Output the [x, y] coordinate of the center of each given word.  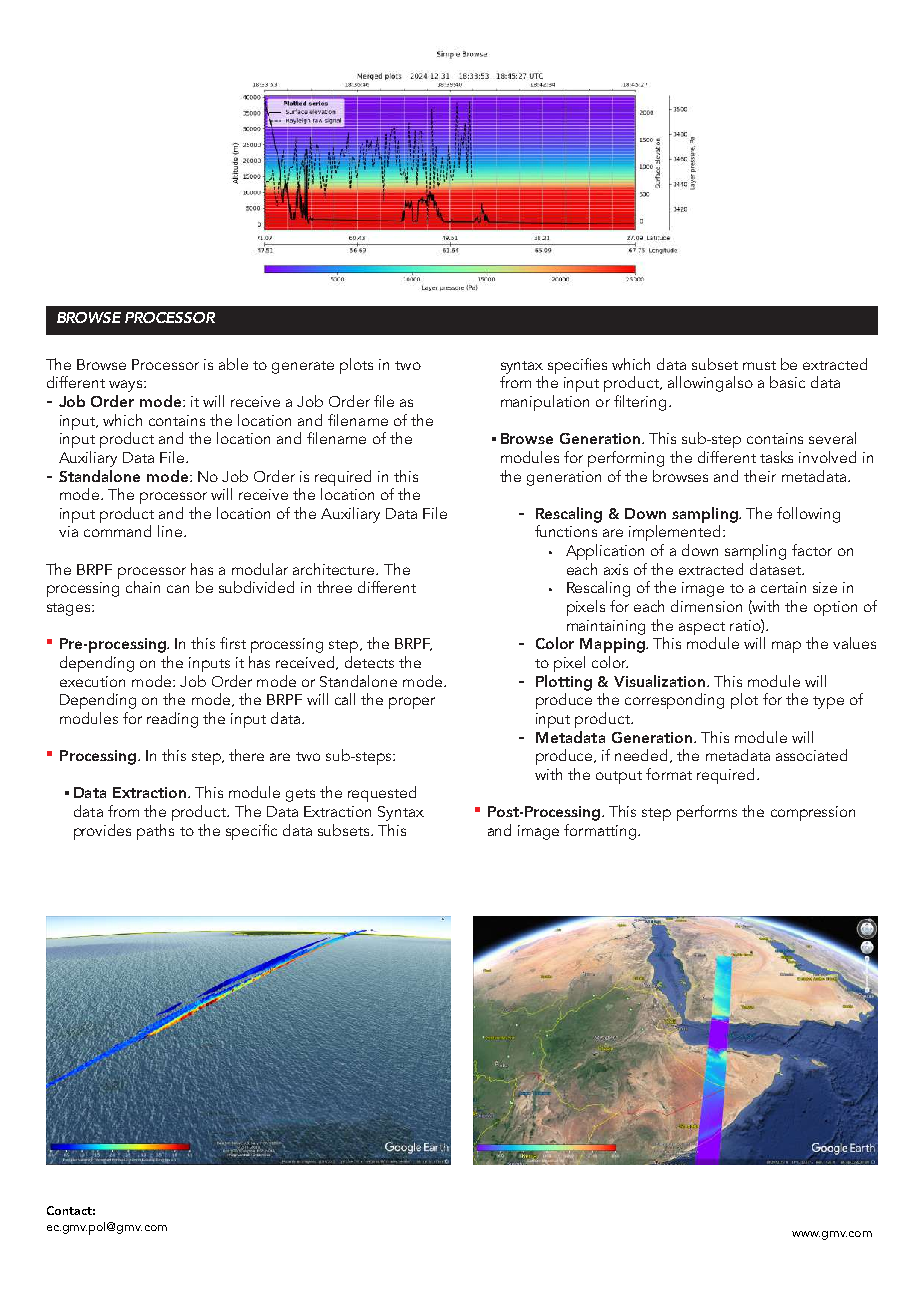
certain [783, 587]
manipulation [545, 403]
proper [412, 703]
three [334, 587]
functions [566, 531]
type [828, 702]
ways [127, 386]
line [170, 531]
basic [787, 382]
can [178, 589]
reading [172, 720]
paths [155, 832]
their [760, 476]
